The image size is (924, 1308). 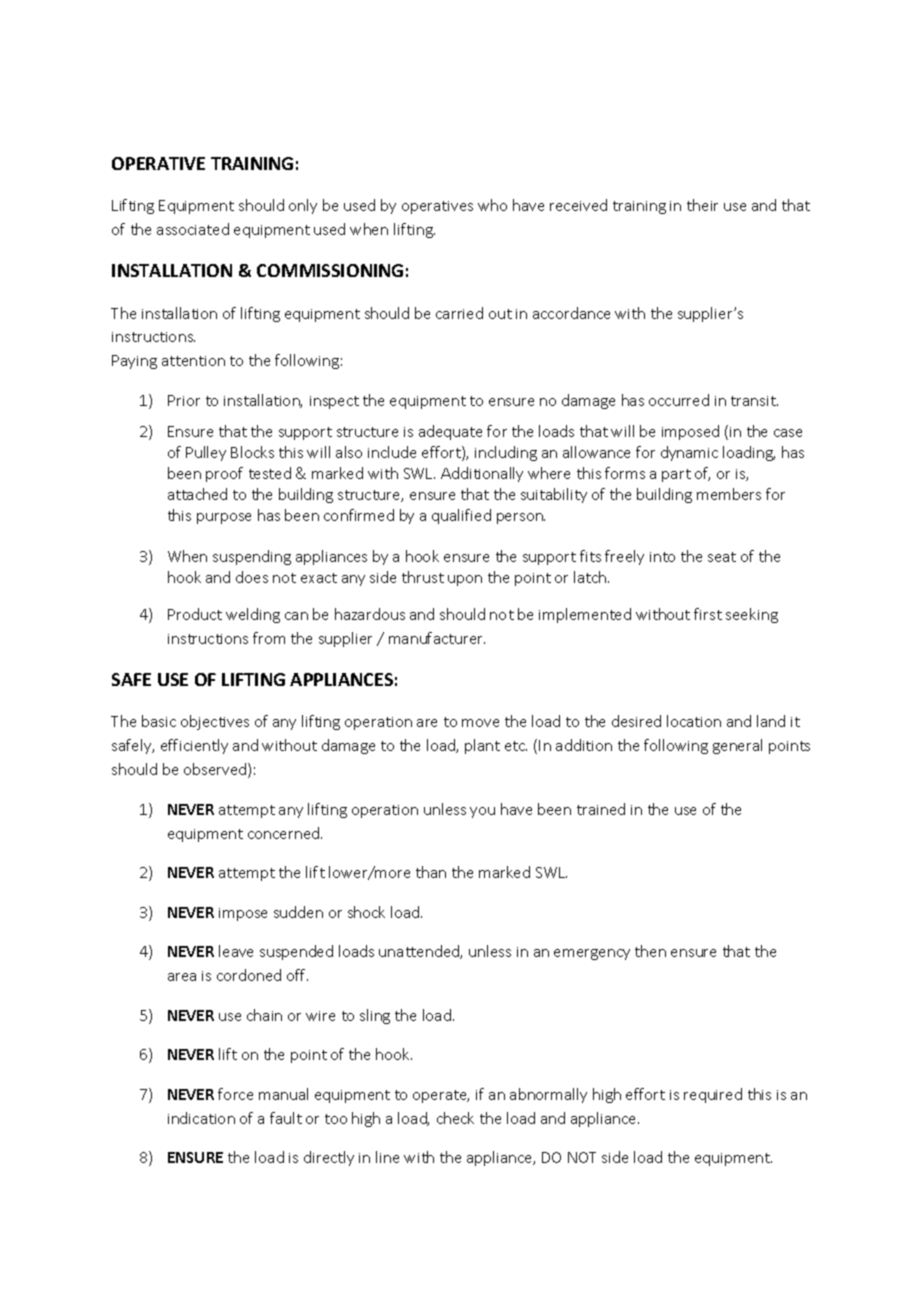 I want to click on trained, so click(x=601, y=809).
